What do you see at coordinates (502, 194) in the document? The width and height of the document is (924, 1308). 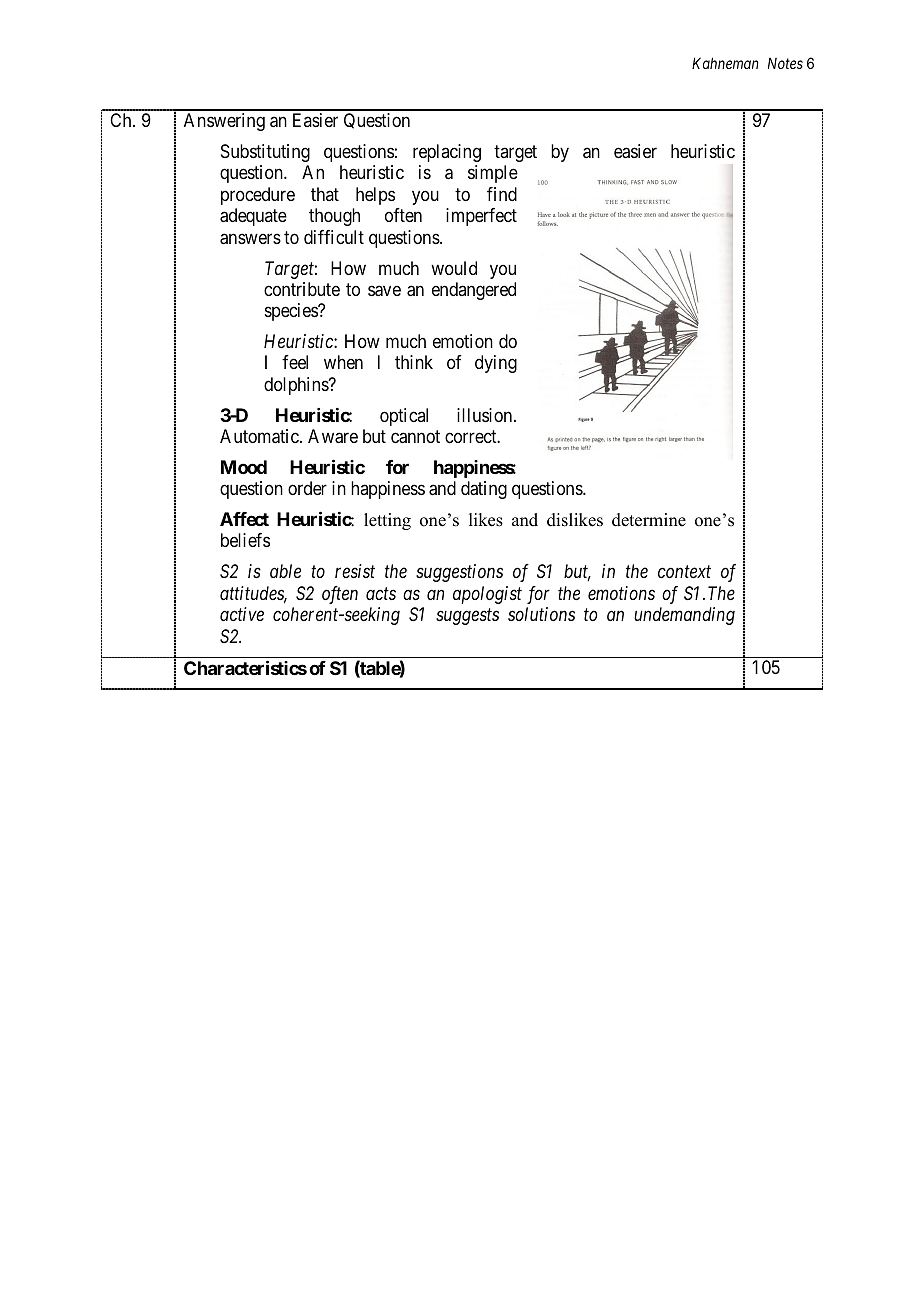 I see `find` at bounding box center [502, 194].
